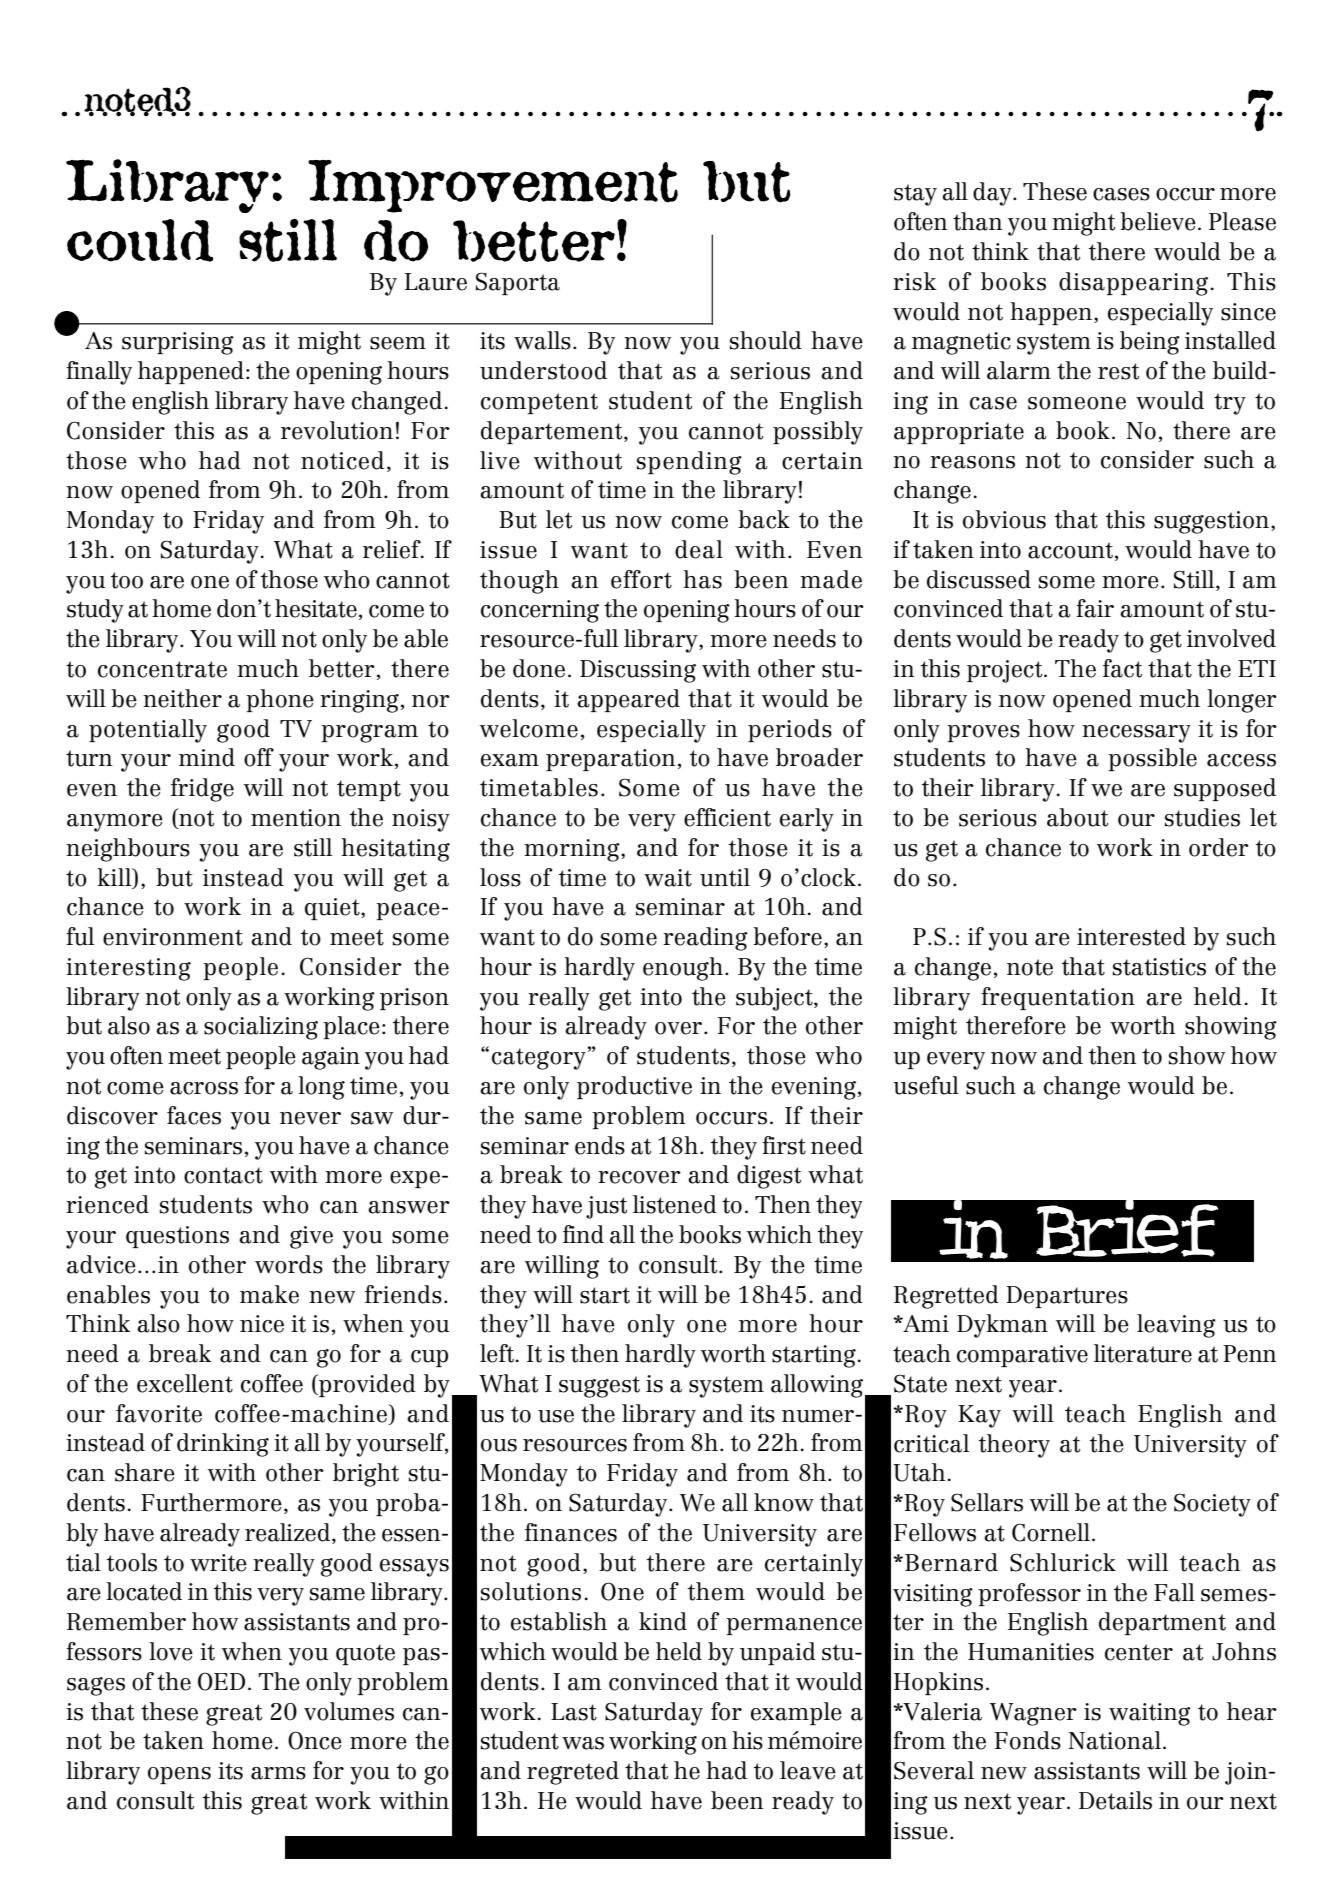 The width and height of the screenshot is (1343, 1900). Describe the element at coordinates (1116, 1740) in the screenshot. I see `National` at that location.
